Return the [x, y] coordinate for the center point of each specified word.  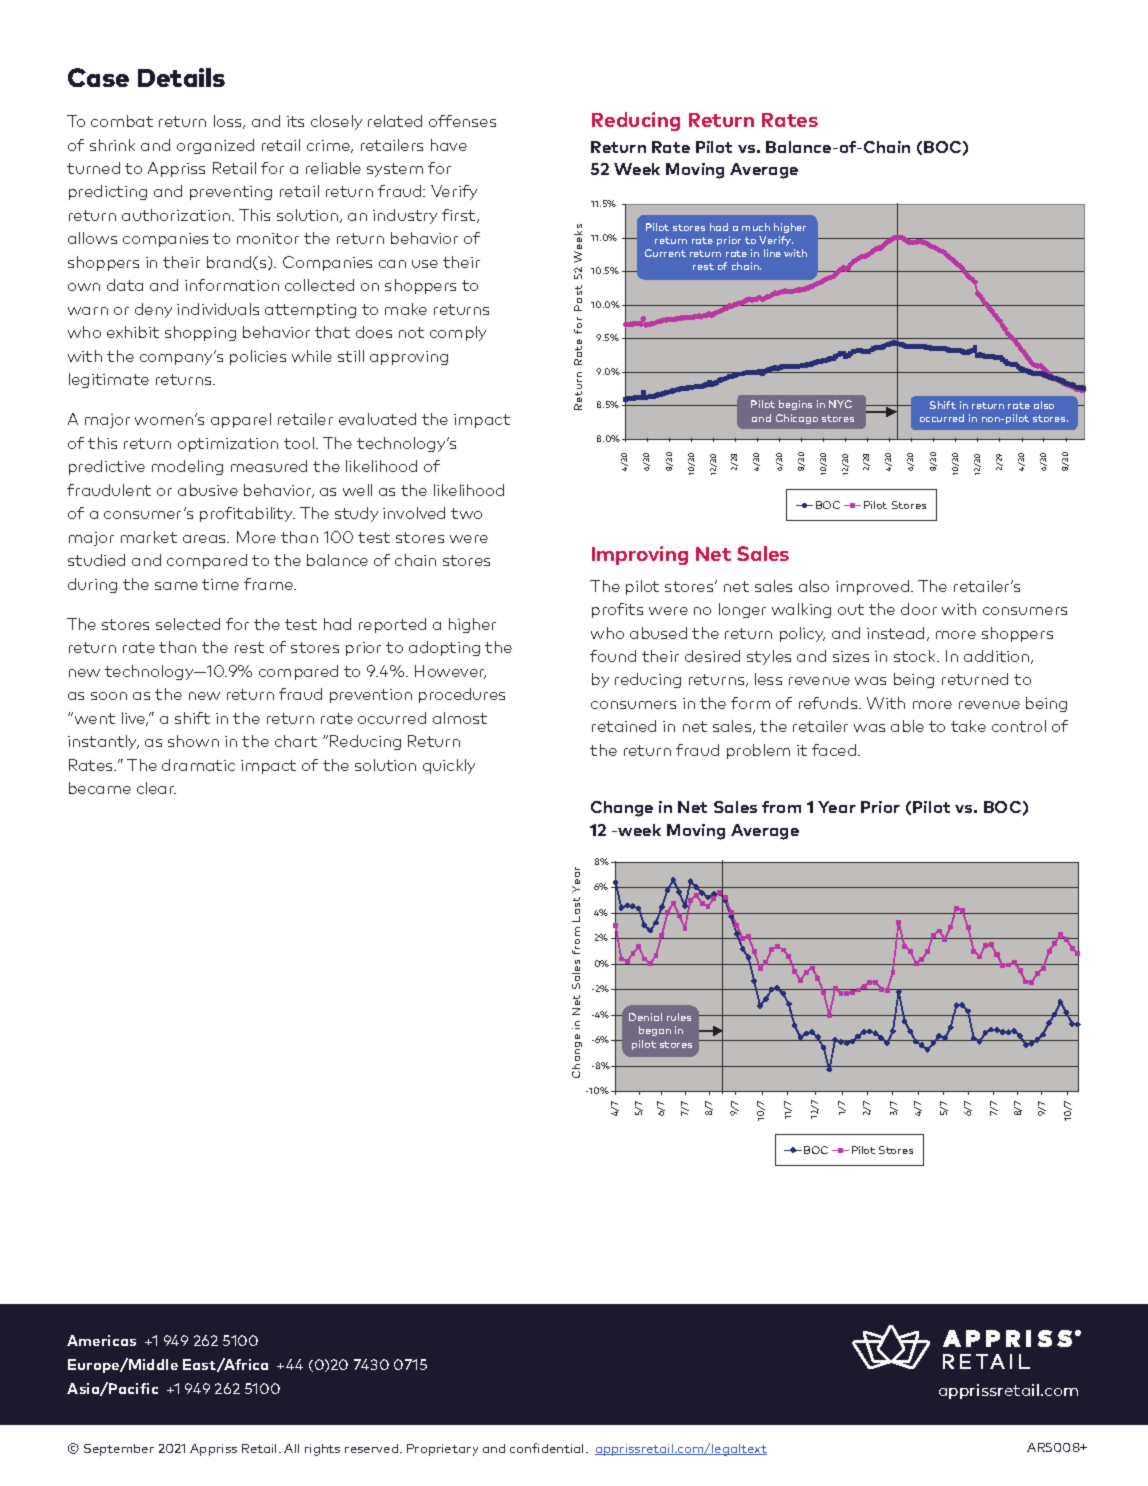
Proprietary [442, 1450]
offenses [462, 121]
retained [624, 726]
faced [835, 750]
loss [229, 122]
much [756, 227]
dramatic [198, 765]
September [119, 1450]
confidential [546, 1448]
